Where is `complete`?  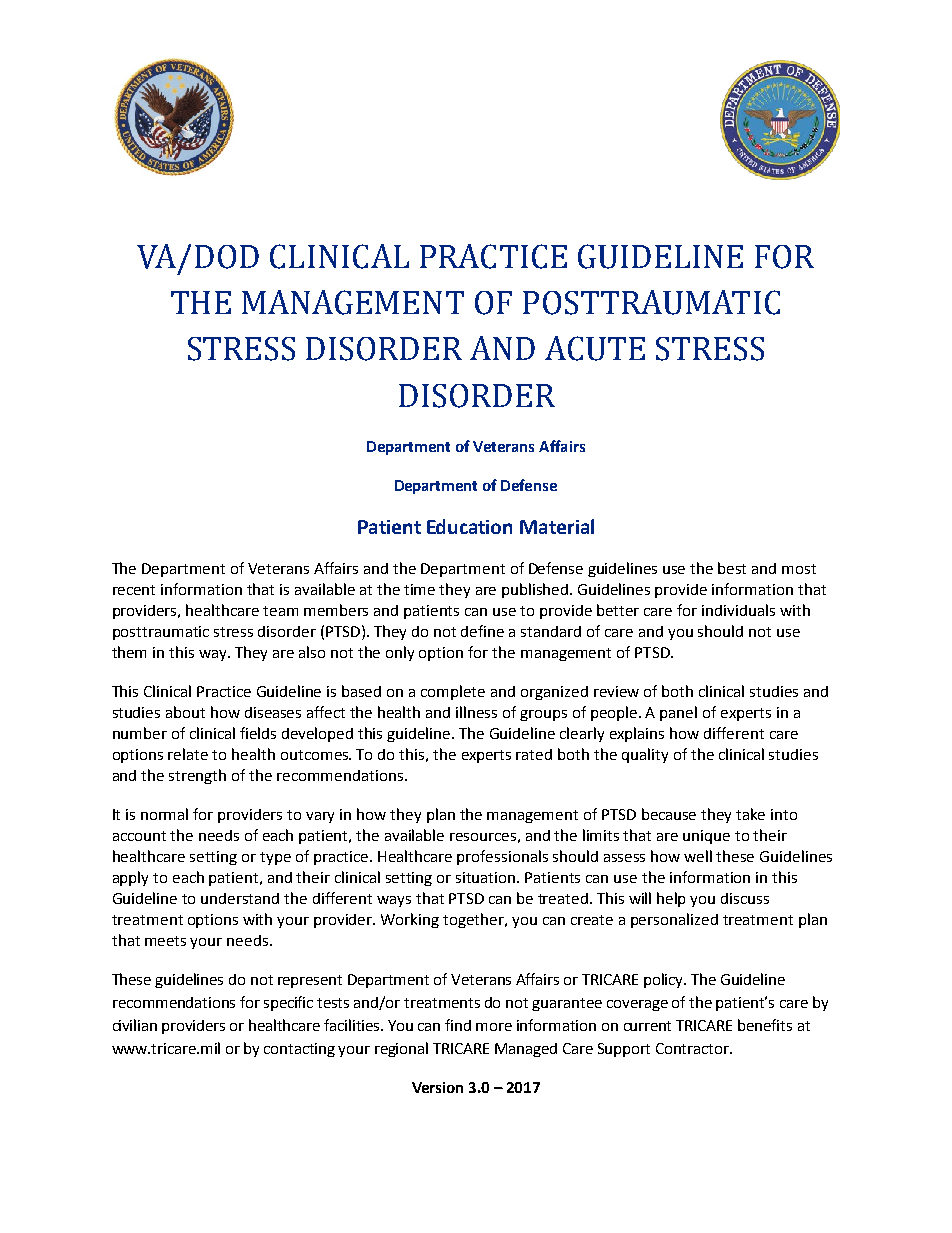
complete is located at coordinates (453, 692).
